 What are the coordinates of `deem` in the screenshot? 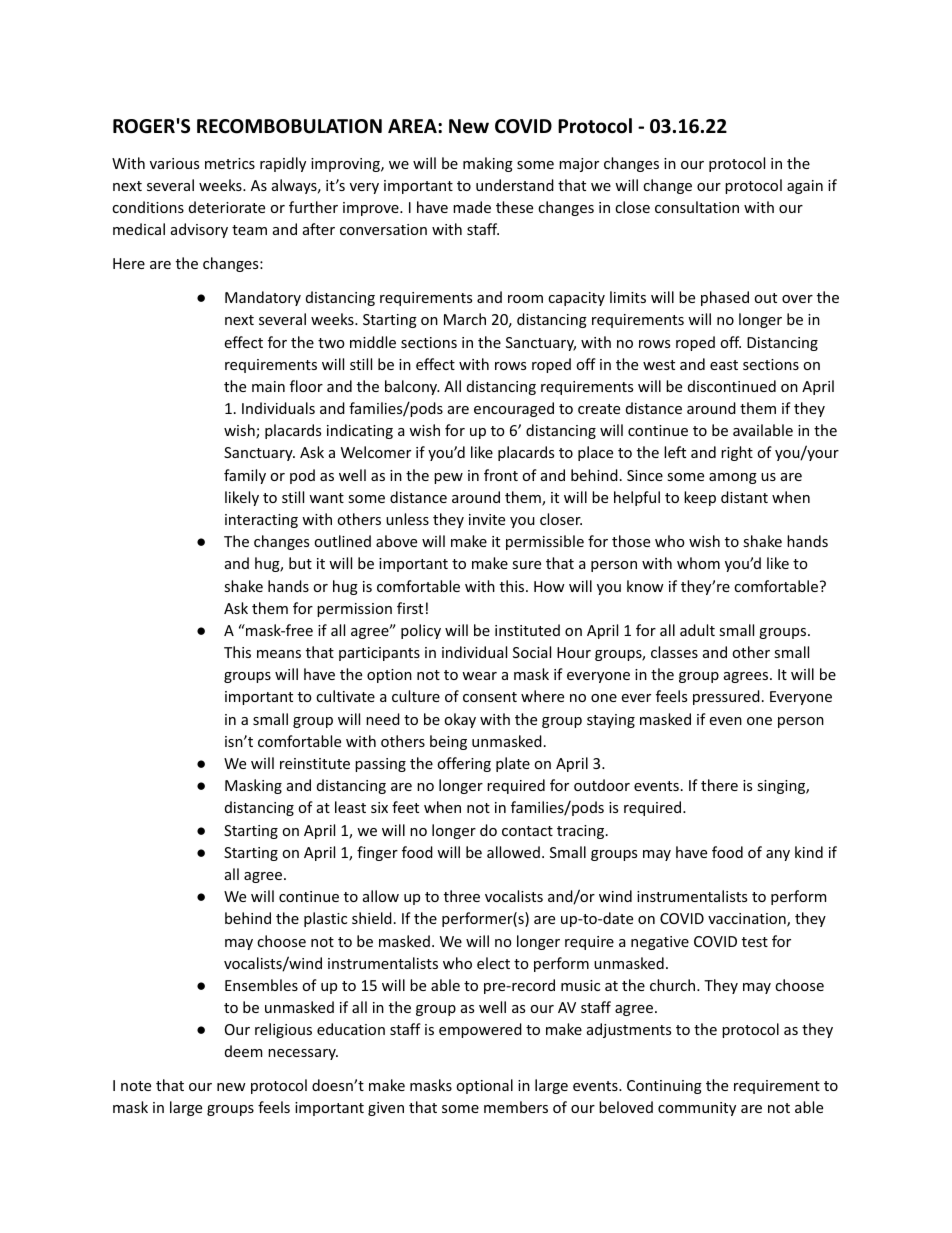 It's located at (243, 1051).
